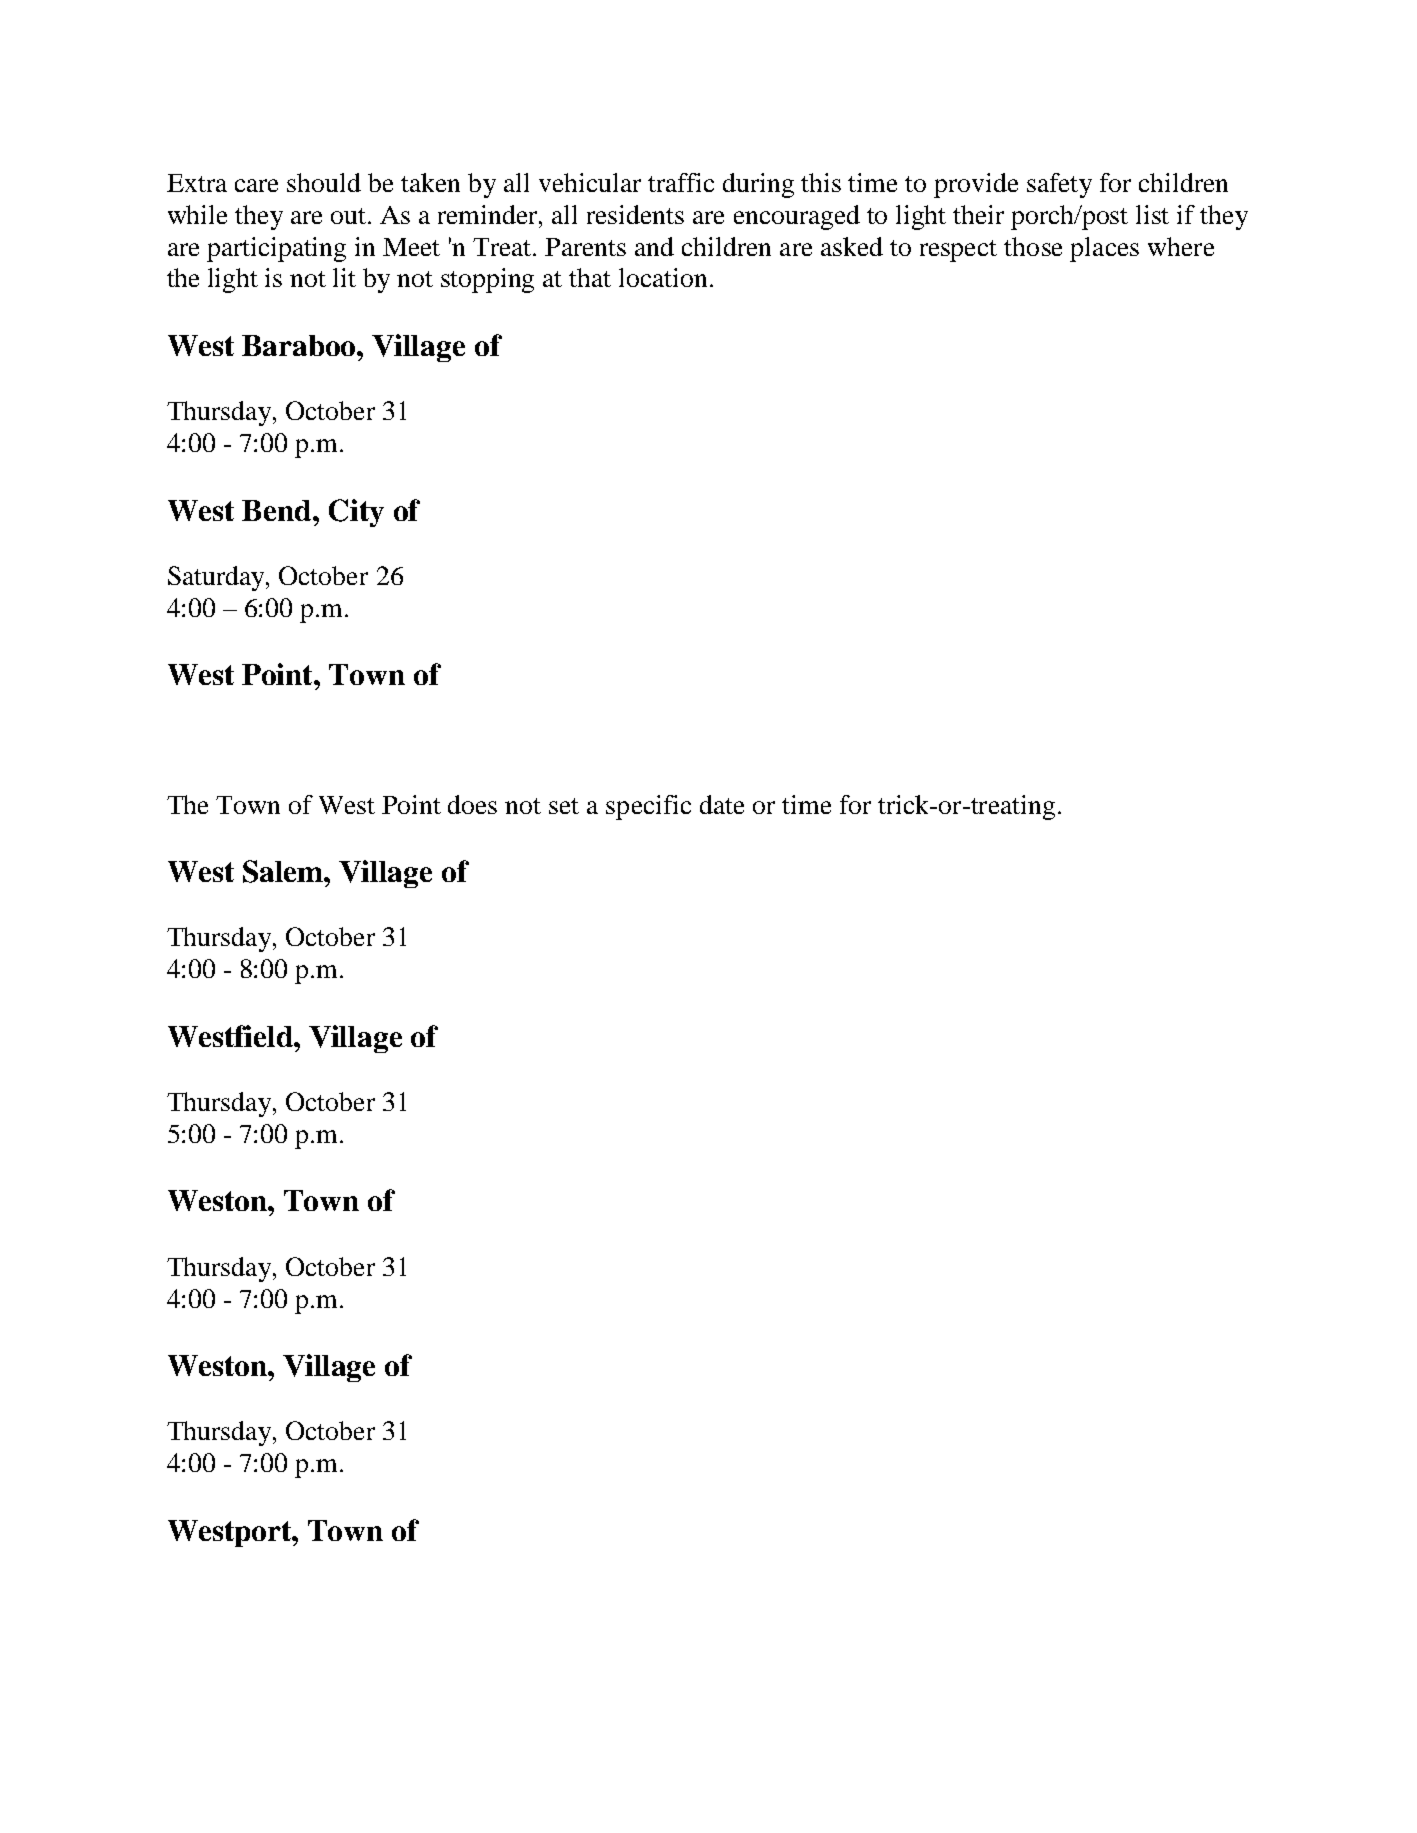 The image size is (1417, 1833). What do you see at coordinates (1059, 185) in the page?
I see `safety` at bounding box center [1059, 185].
